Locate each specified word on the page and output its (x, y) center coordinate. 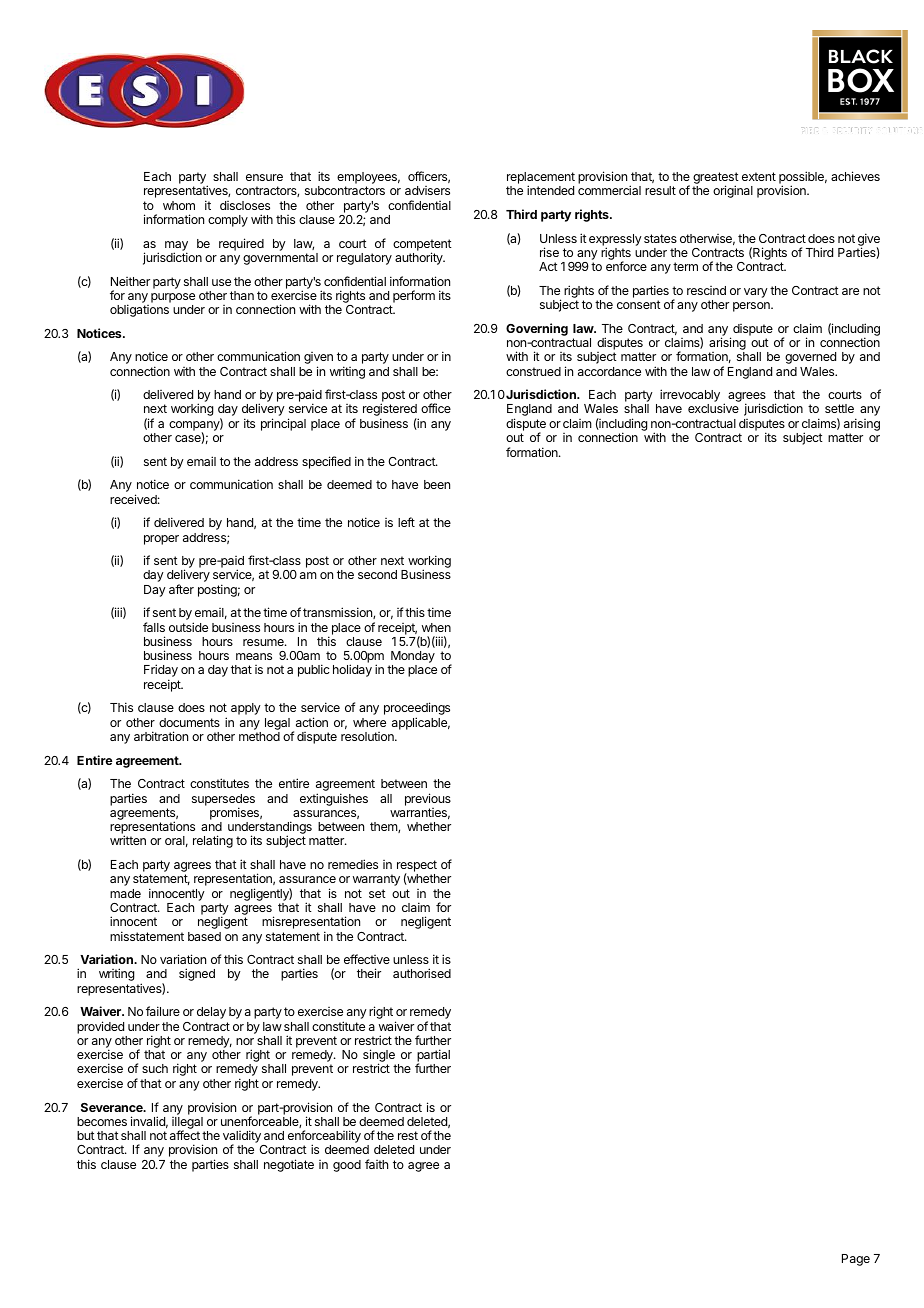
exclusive (713, 408)
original (733, 191)
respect (417, 867)
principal (283, 424)
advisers (427, 190)
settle (839, 408)
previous (428, 799)
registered (391, 411)
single (379, 1057)
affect (185, 1135)
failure (163, 1011)
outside (188, 627)
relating (213, 841)
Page (856, 1260)
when (436, 627)
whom (179, 205)
